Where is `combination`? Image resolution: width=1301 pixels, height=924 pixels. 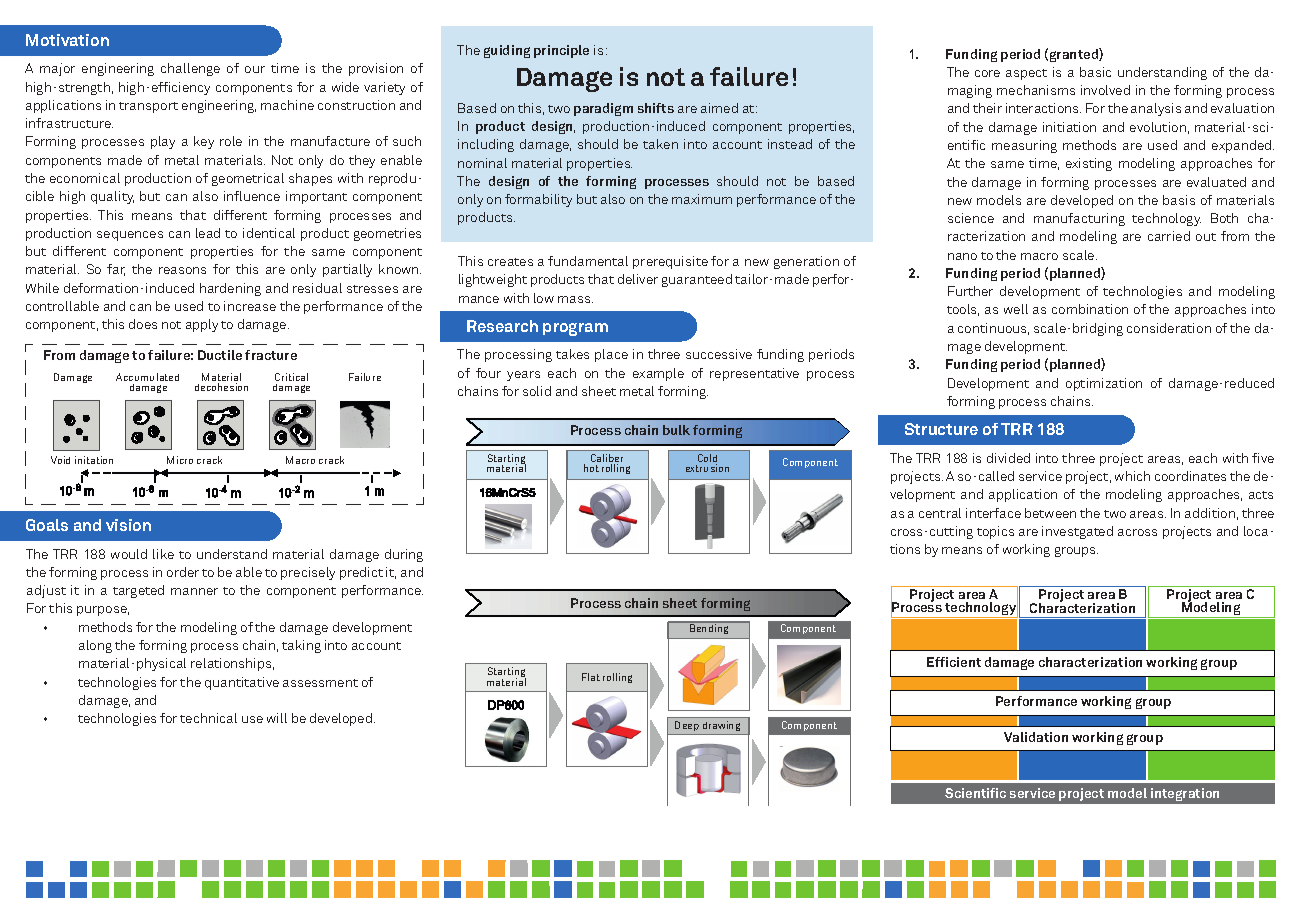
combination is located at coordinates (1090, 309).
